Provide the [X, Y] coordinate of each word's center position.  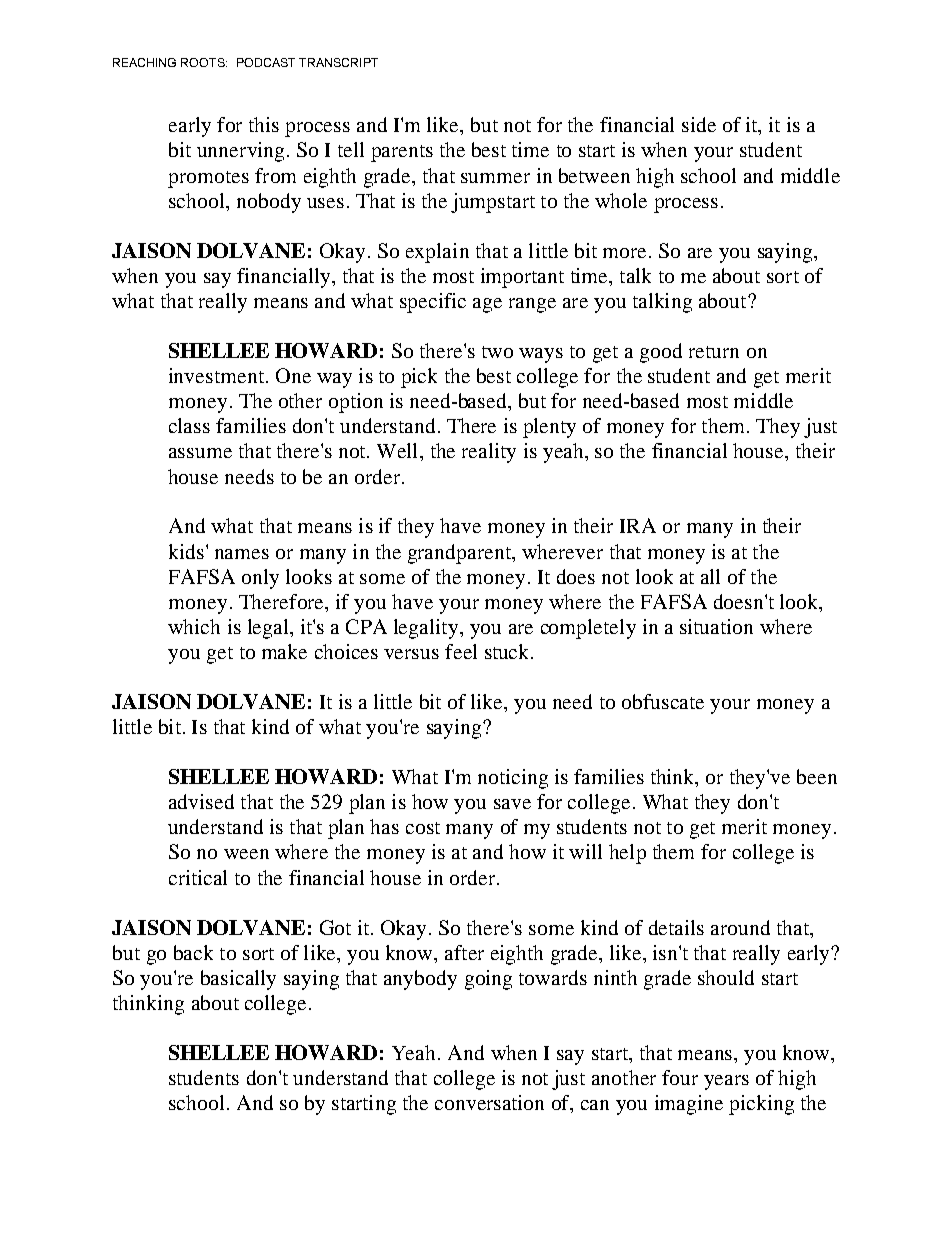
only [260, 579]
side [699, 124]
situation [716, 626]
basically [238, 980]
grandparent [460, 554]
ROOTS [204, 62]
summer [495, 178]
